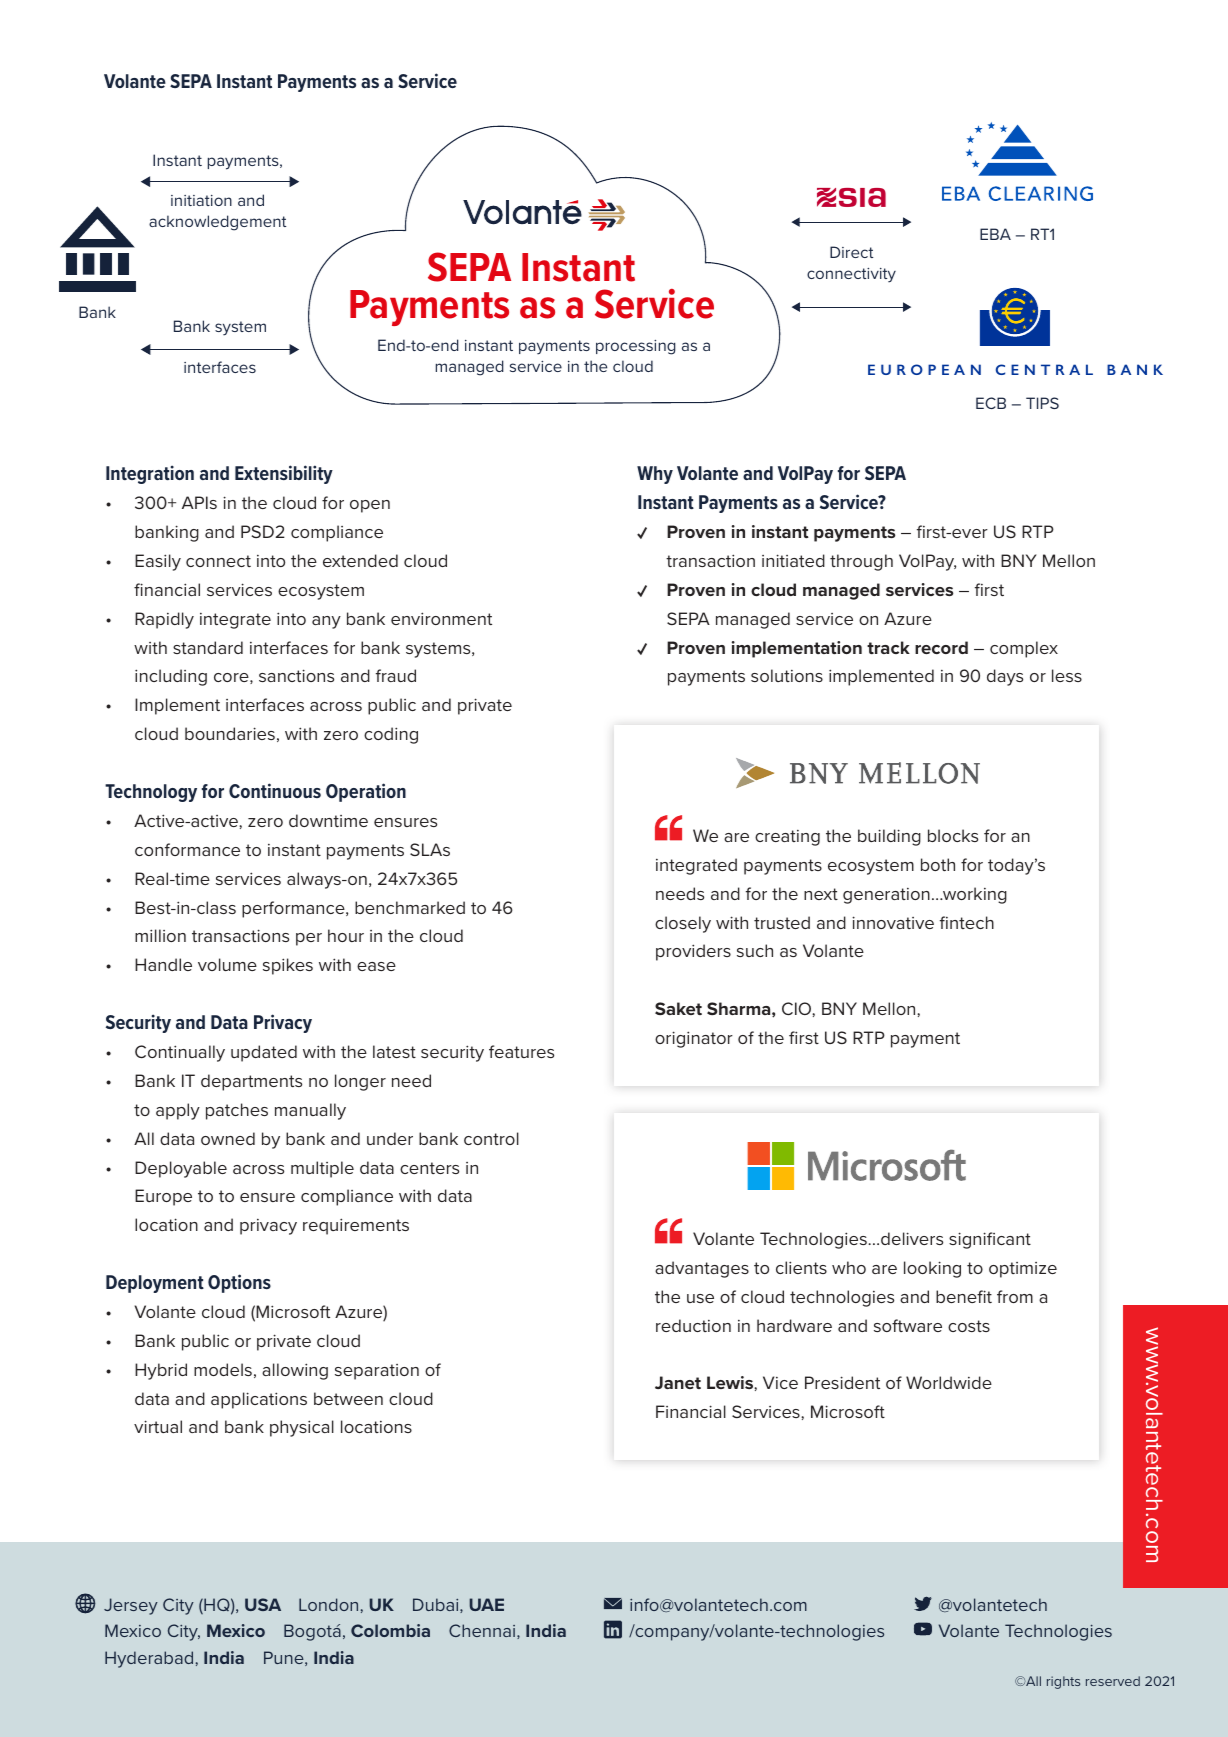 The image size is (1228, 1737). What do you see at coordinates (208, 647) in the screenshot?
I see `standard` at bounding box center [208, 647].
